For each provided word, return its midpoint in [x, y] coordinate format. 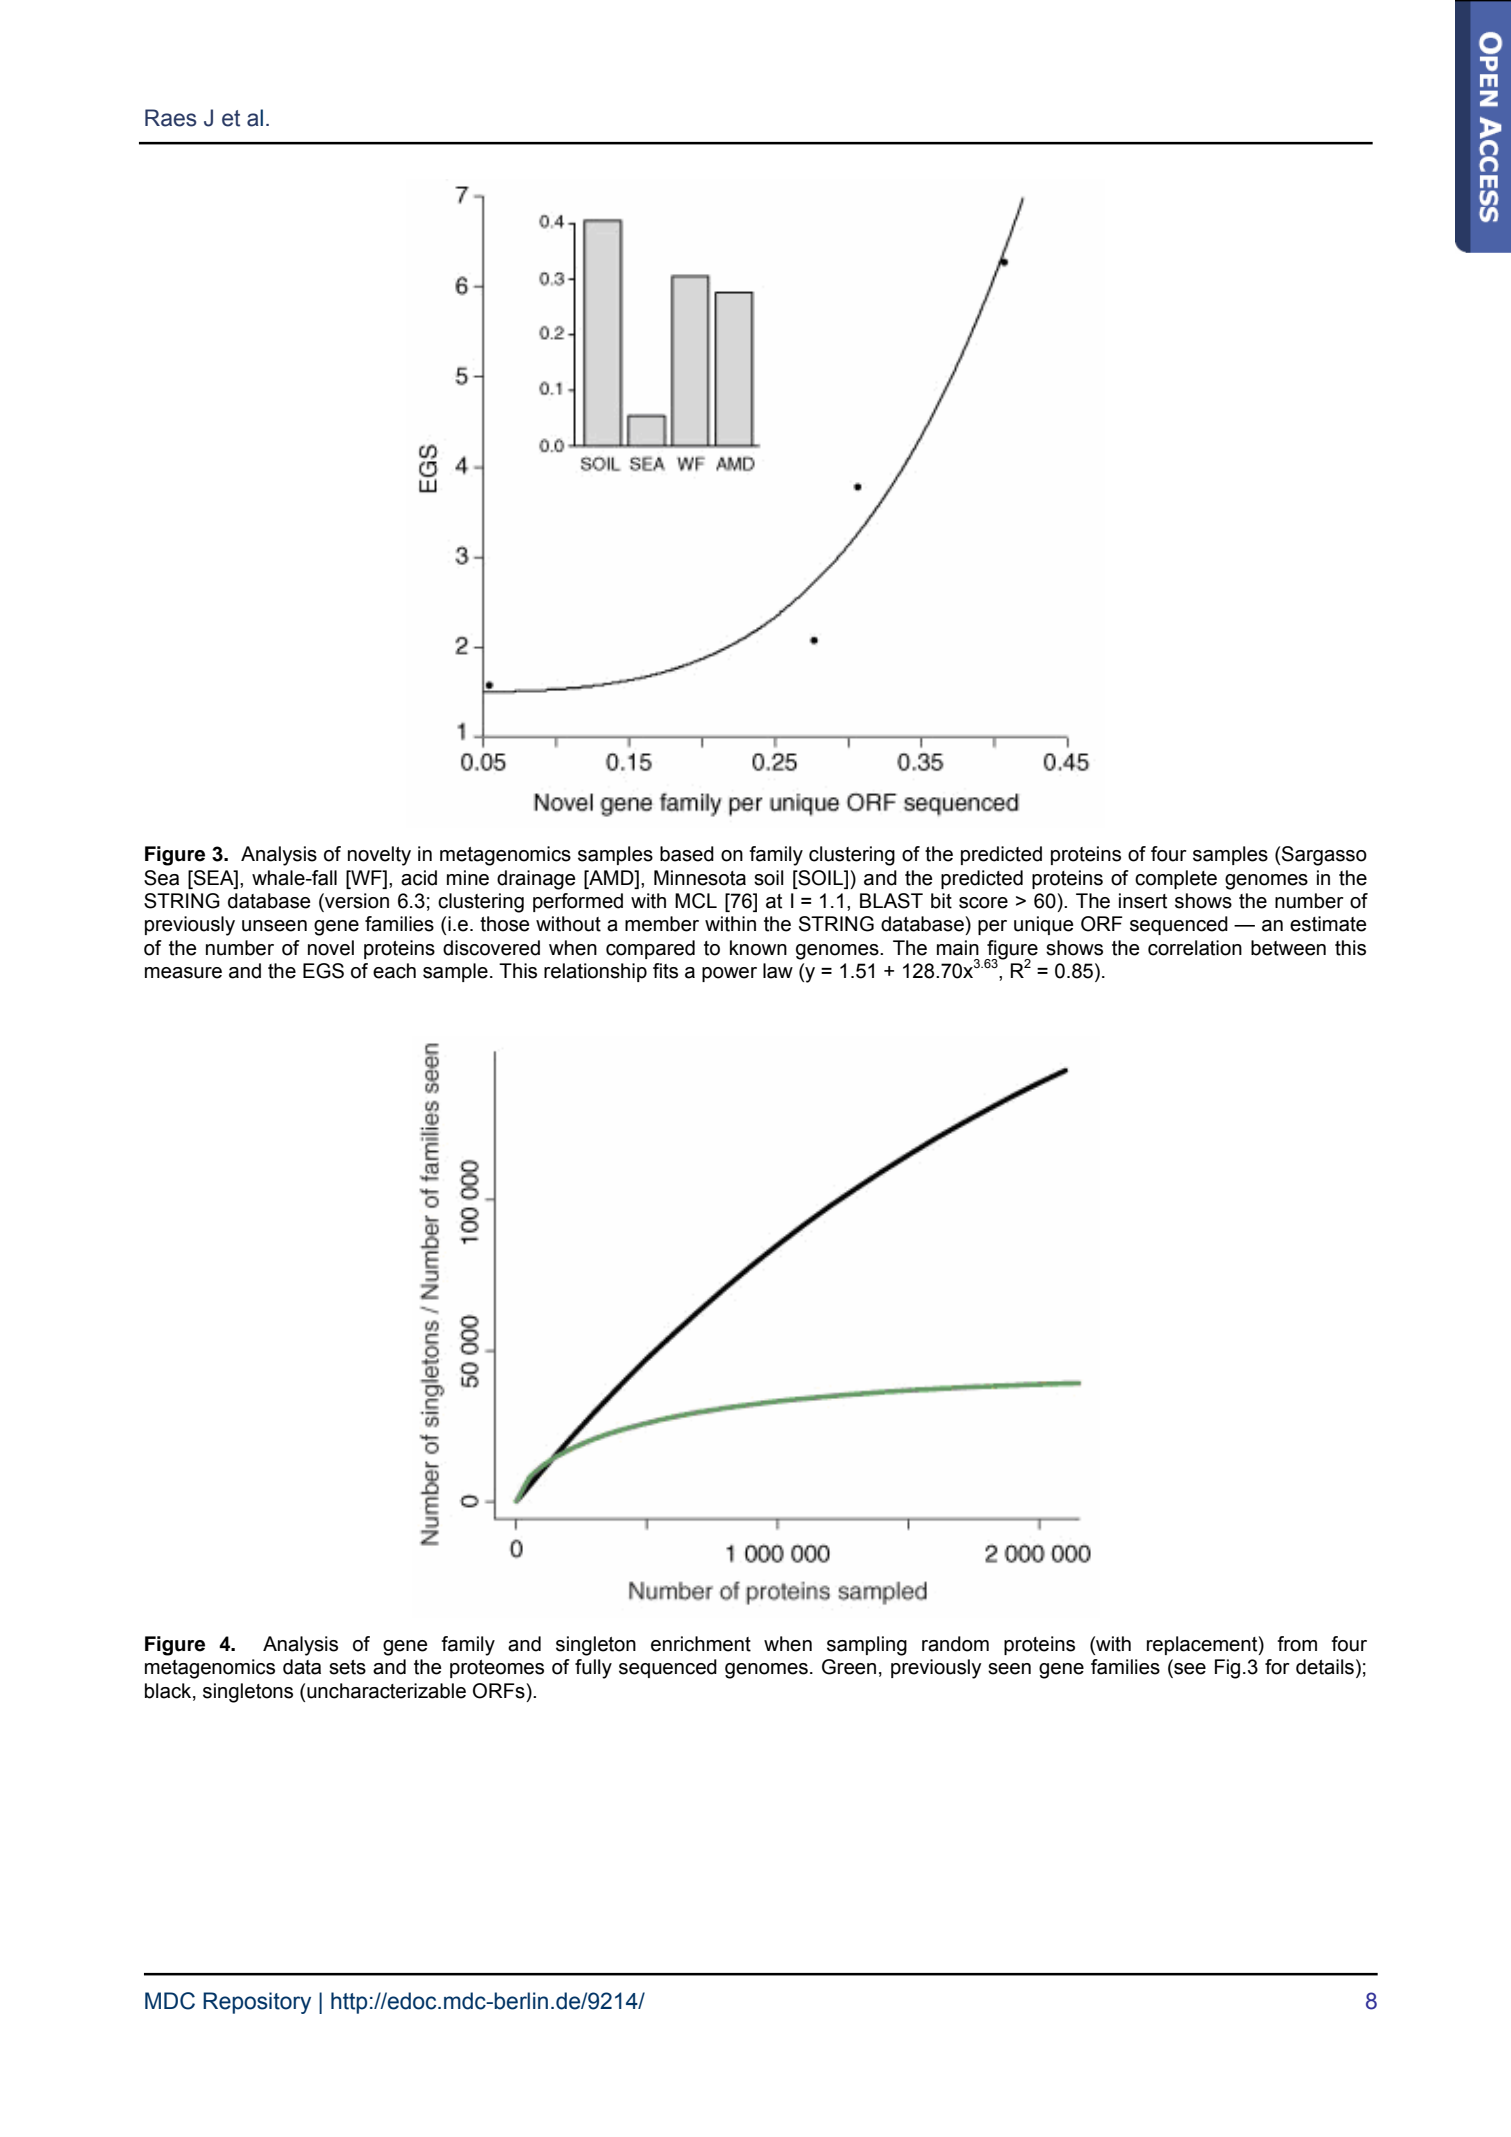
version [356, 902]
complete [1176, 879]
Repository [257, 2003]
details [1325, 1667]
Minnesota [700, 878]
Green [849, 1667]
